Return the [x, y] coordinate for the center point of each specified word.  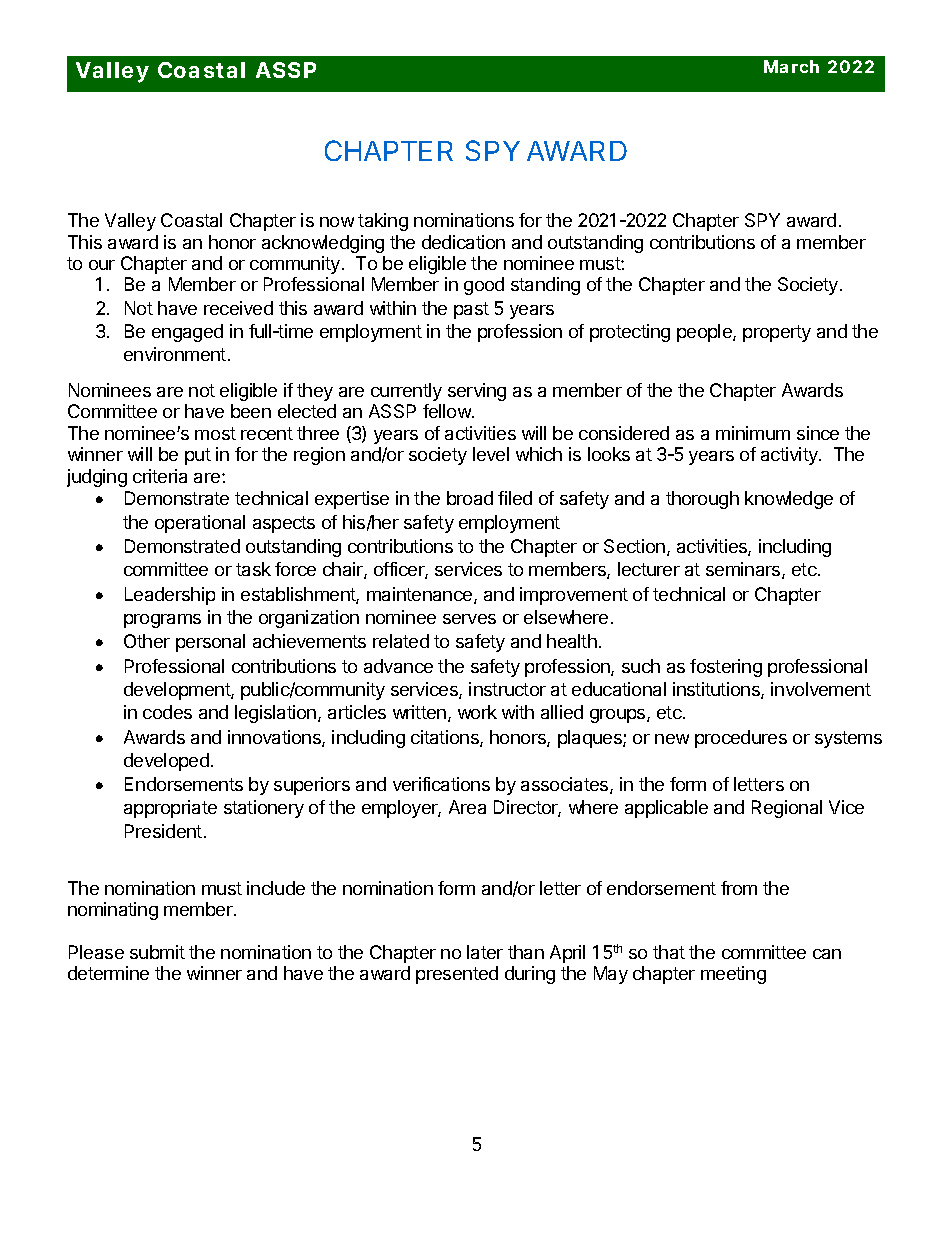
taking [383, 222]
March [791, 66]
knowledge [789, 500]
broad [470, 498]
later [485, 952]
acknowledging [323, 244]
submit [157, 952]
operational [200, 524]
